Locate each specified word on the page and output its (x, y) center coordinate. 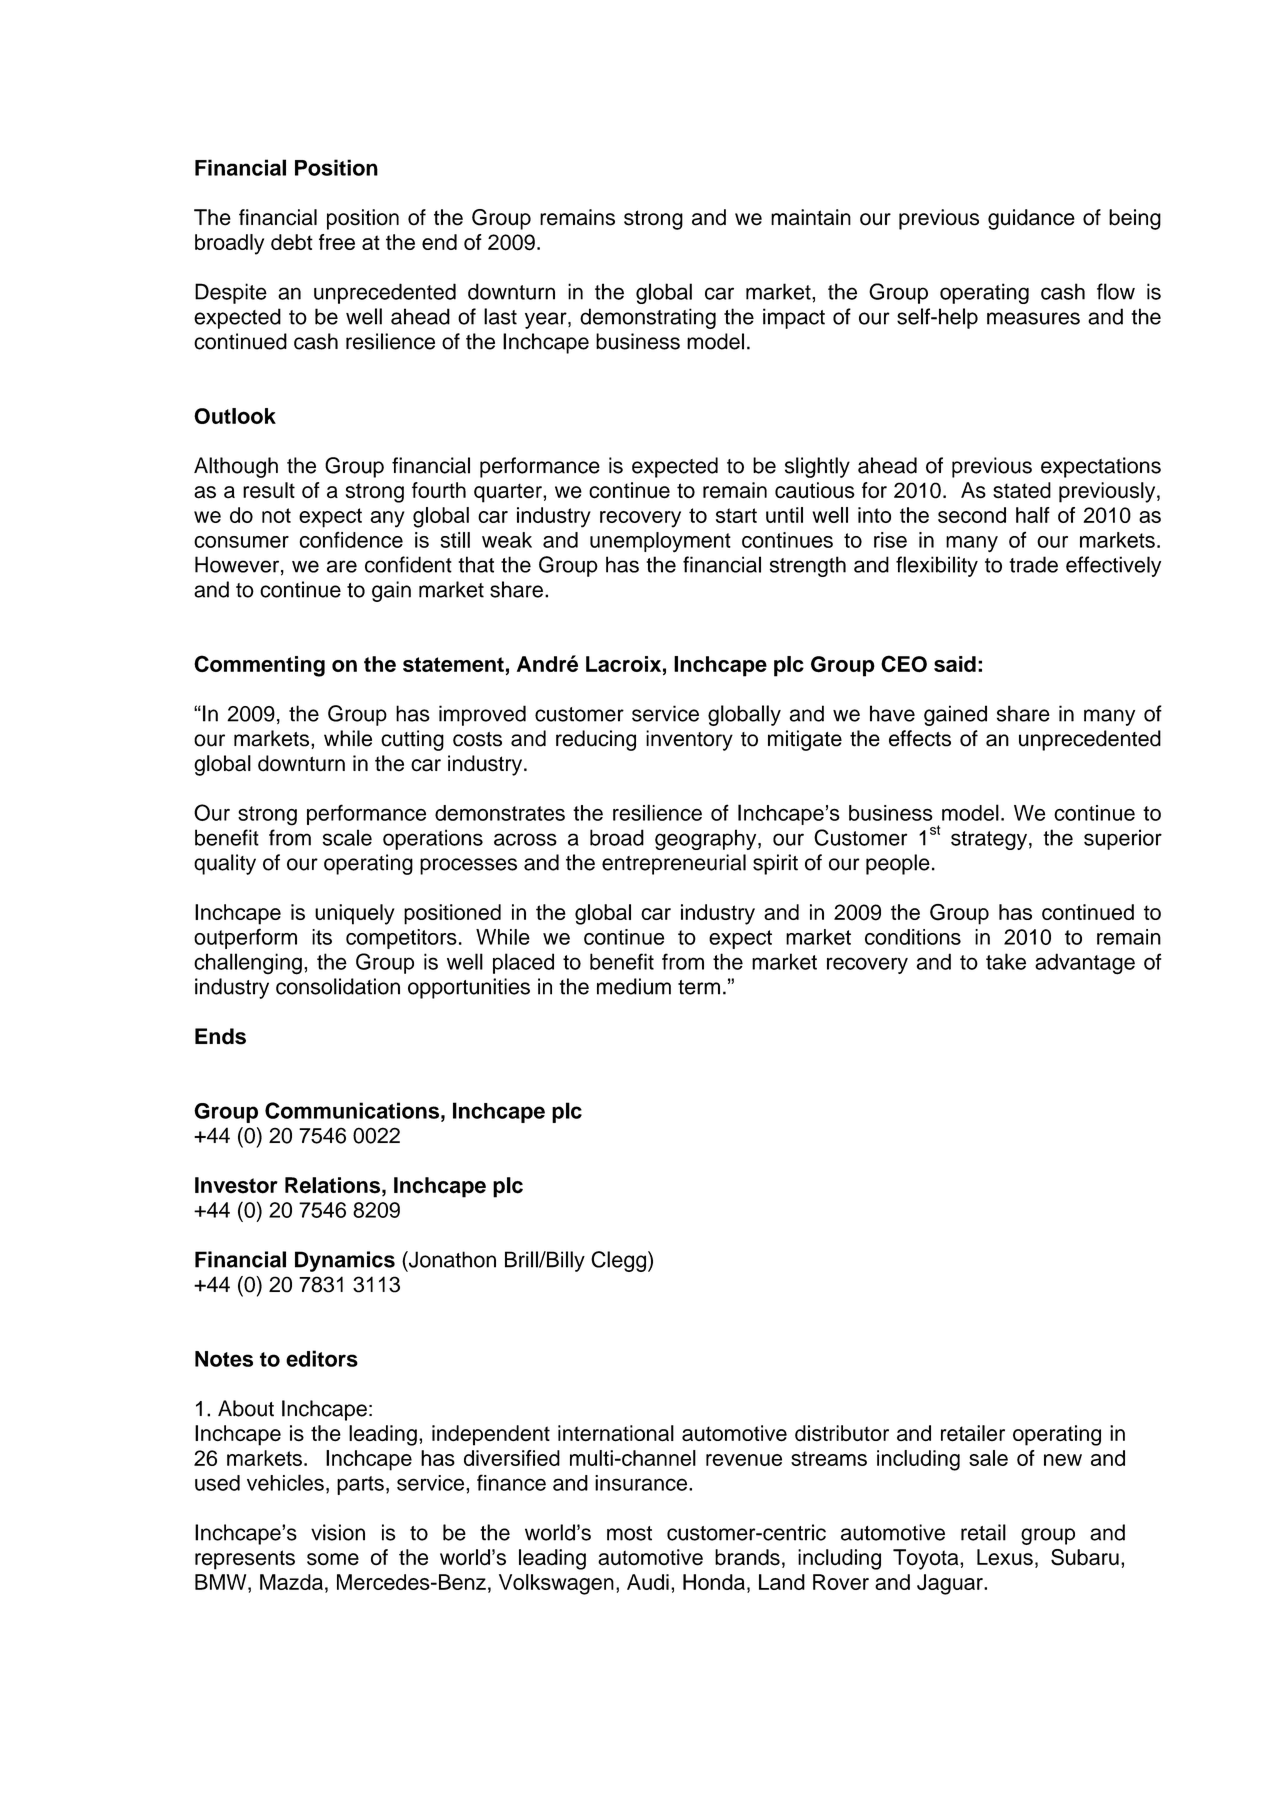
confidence (351, 539)
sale (988, 1458)
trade (1033, 564)
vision (338, 1532)
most (629, 1533)
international (616, 1433)
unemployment (660, 542)
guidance (1031, 219)
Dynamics (345, 1261)
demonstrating (648, 318)
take (1006, 961)
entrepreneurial (674, 864)
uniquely (355, 914)
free (337, 242)
